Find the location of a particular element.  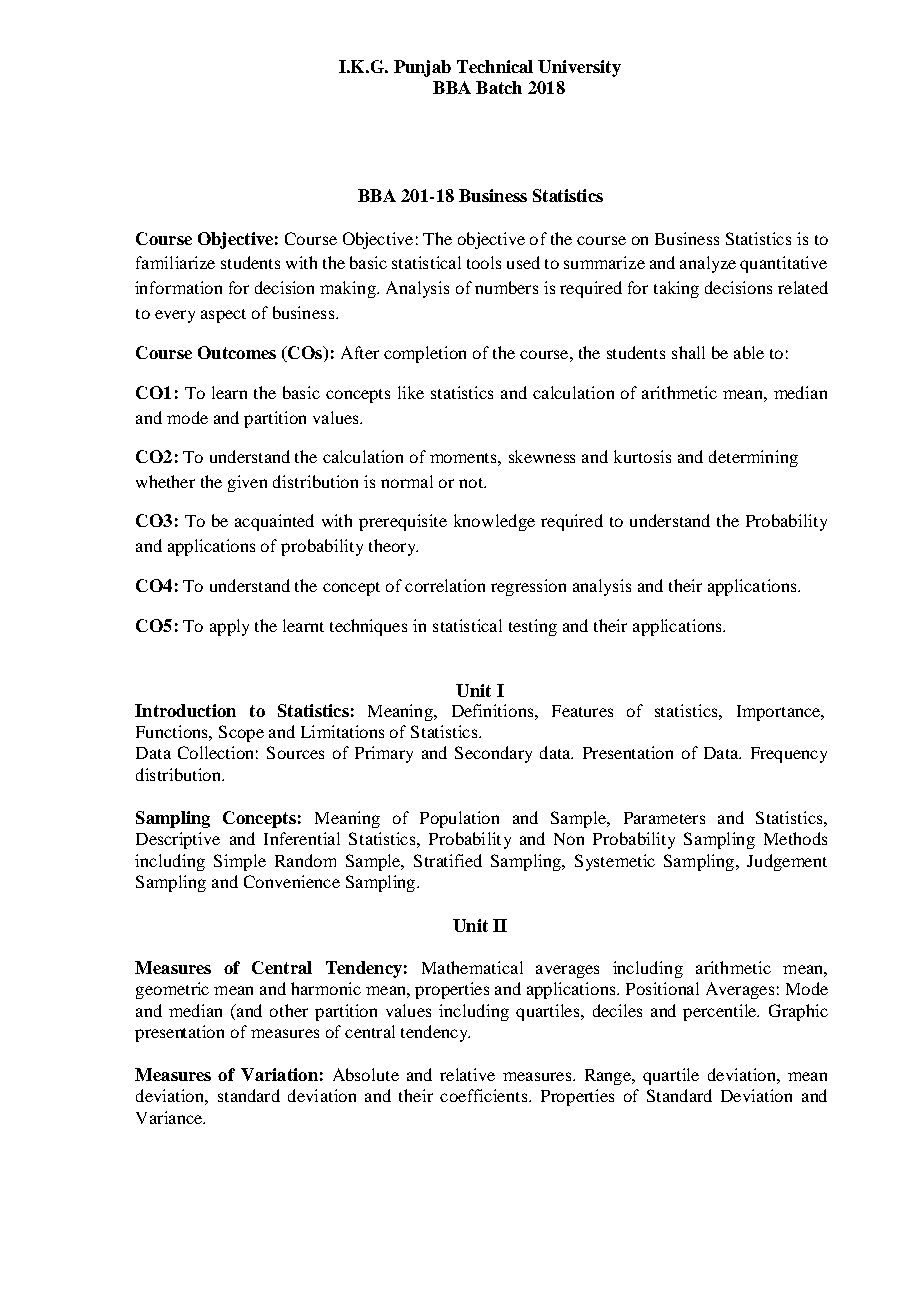

skewness is located at coordinates (542, 456).
